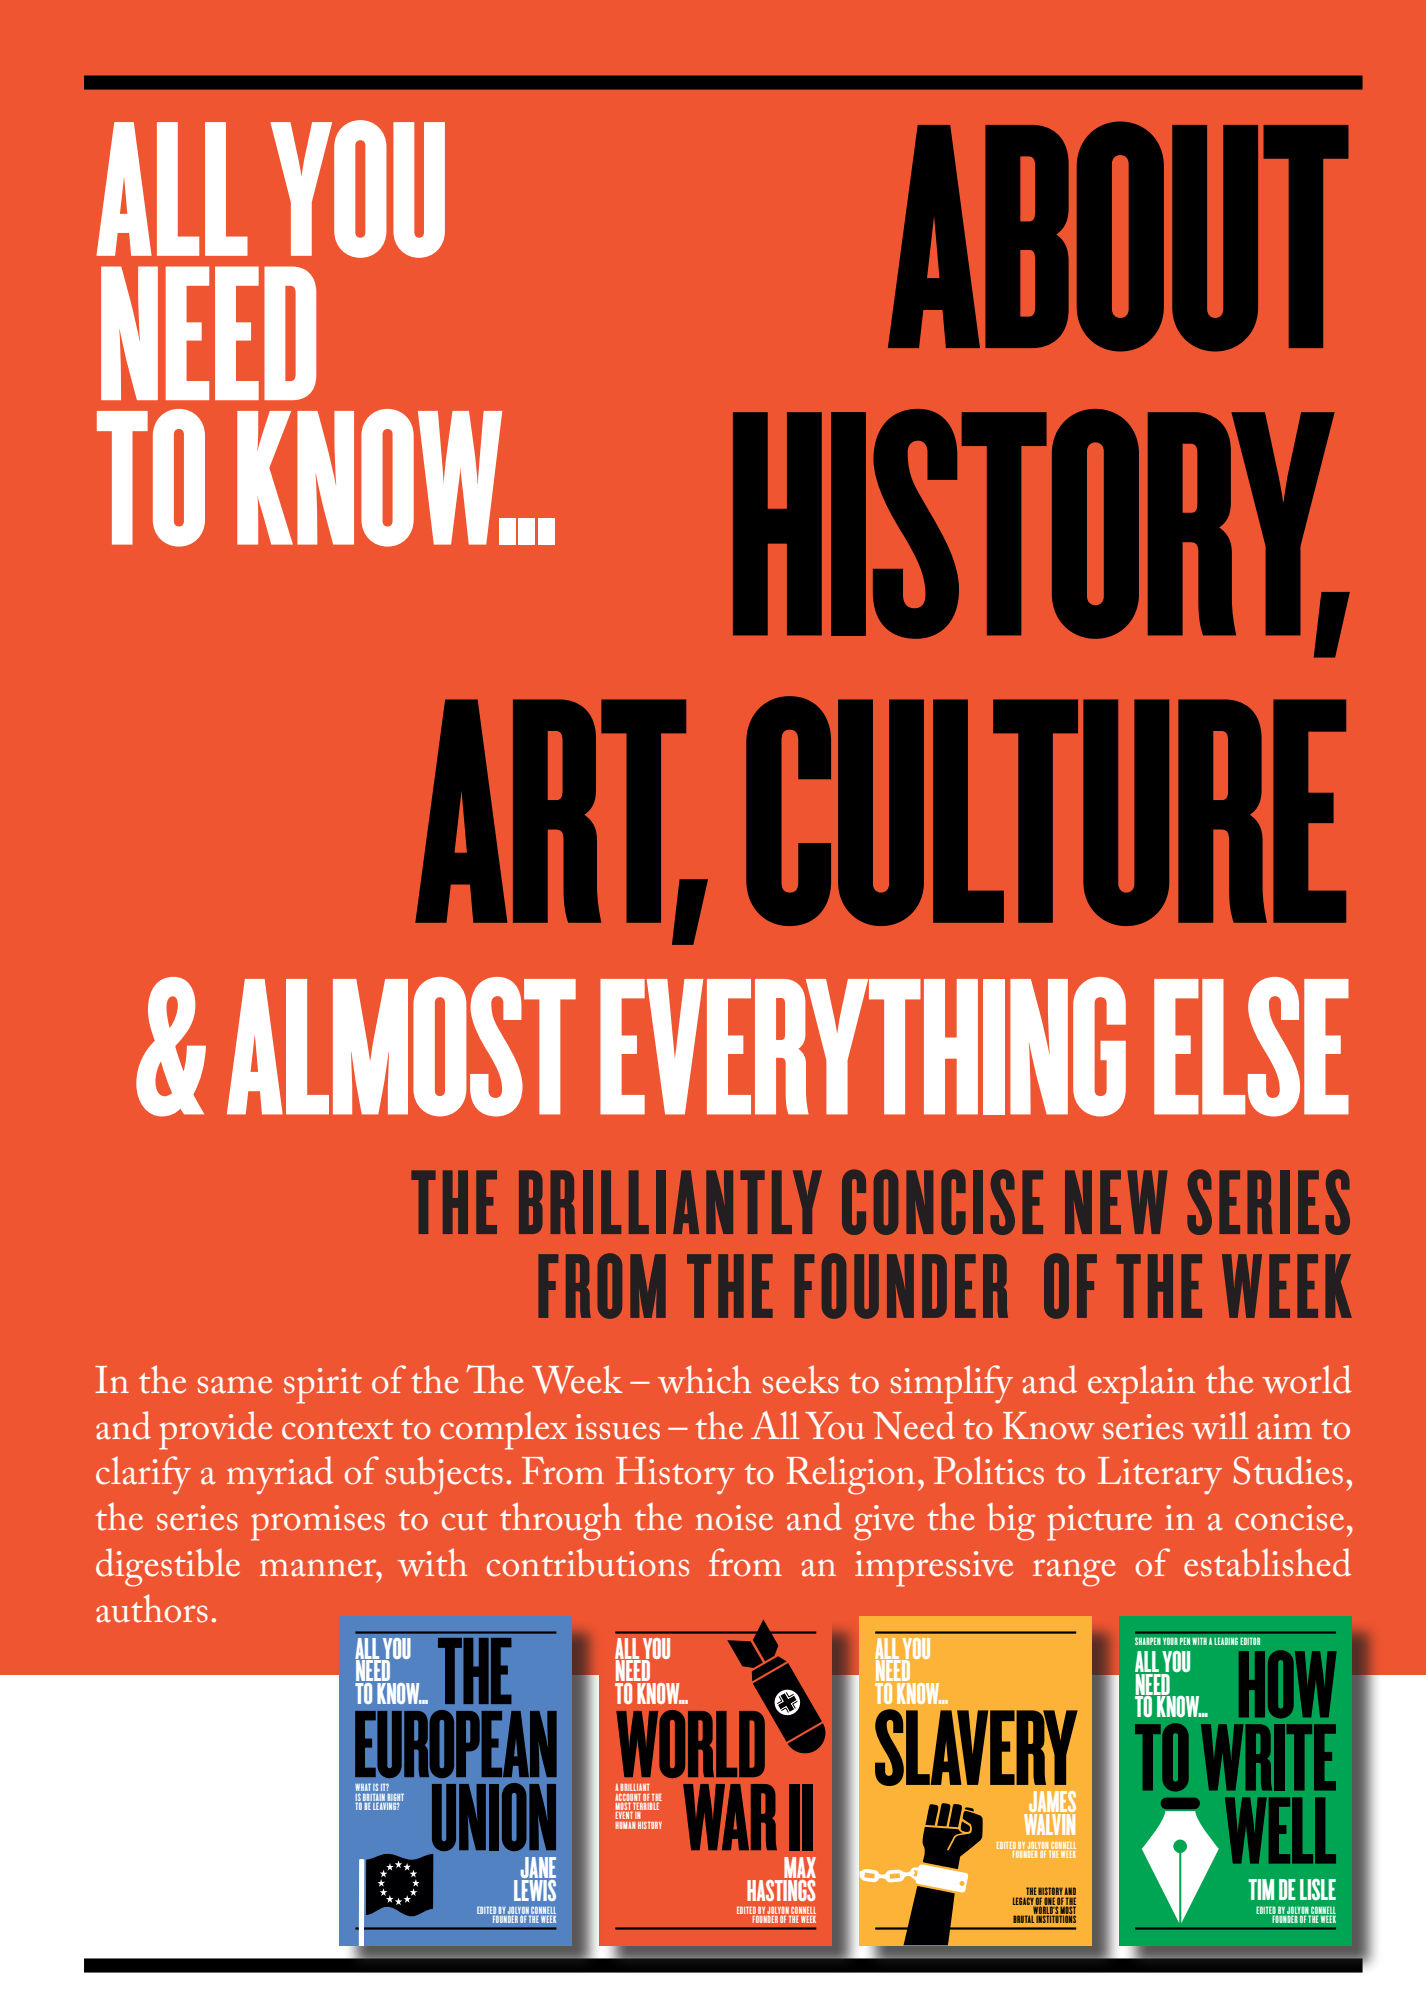  I want to click on ELSE, so click(1251, 1047).
